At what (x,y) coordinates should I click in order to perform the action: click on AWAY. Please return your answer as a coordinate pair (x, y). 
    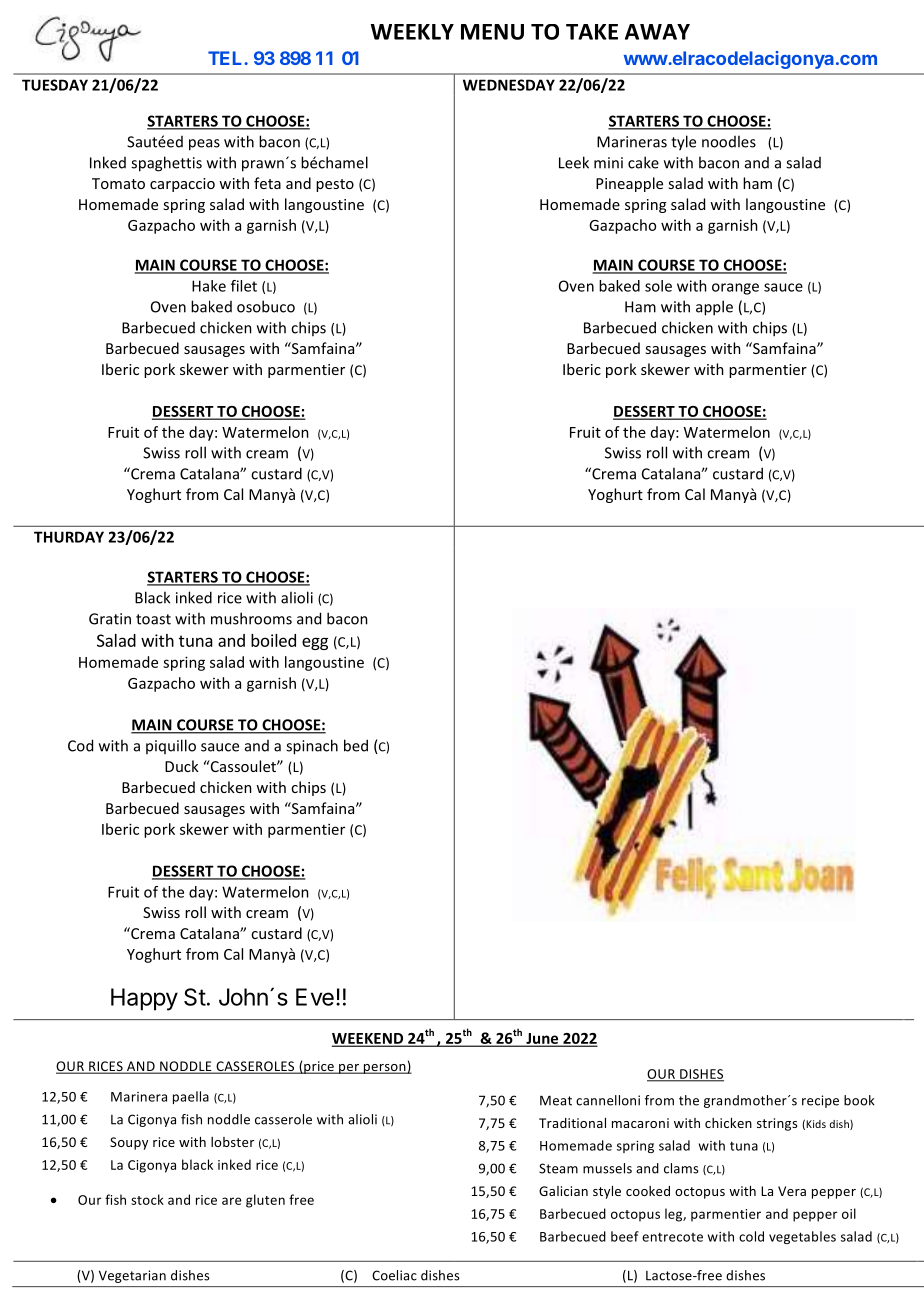
    Looking at the image, I should click on (657, 32).
